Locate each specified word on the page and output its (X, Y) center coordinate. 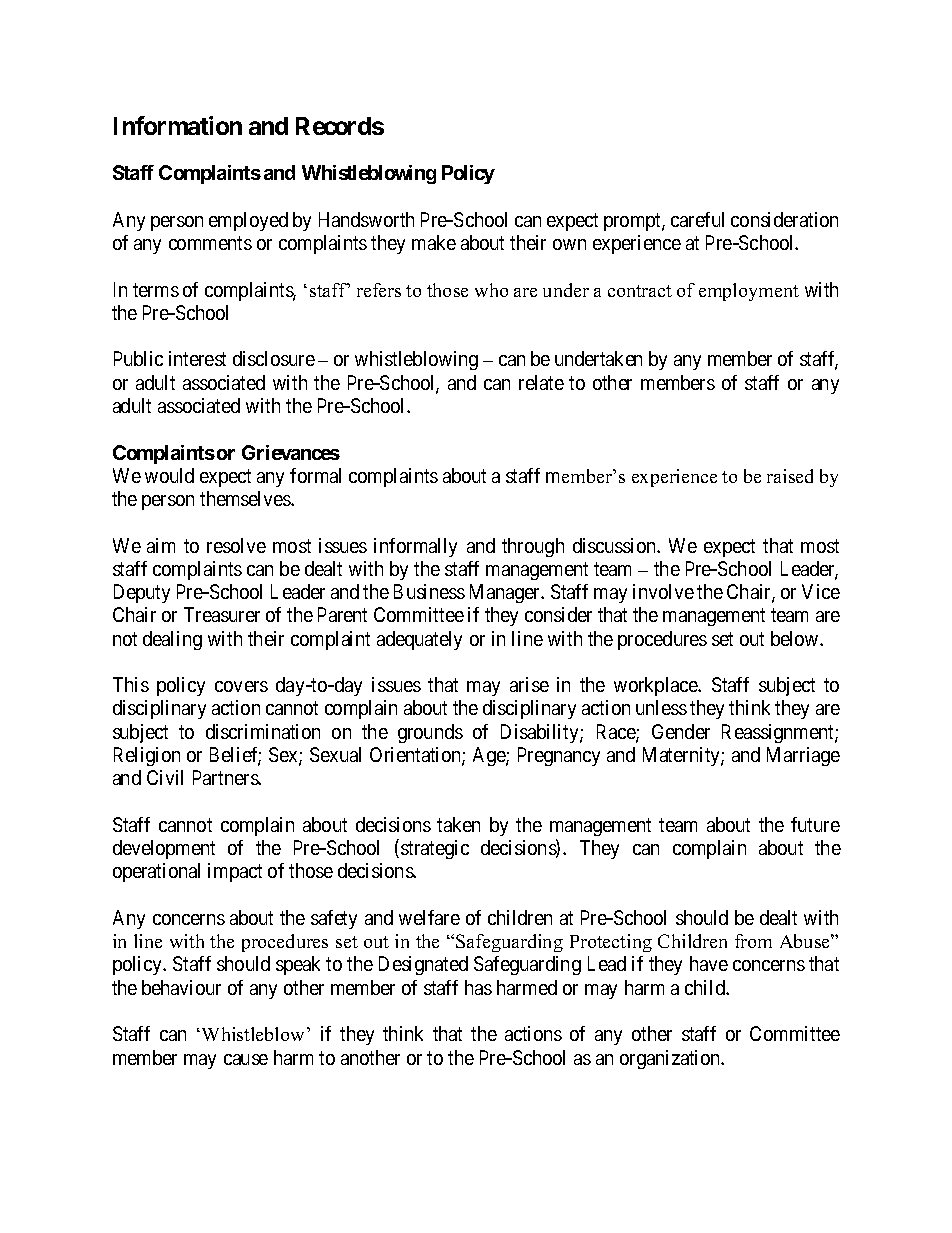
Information (178, 125)
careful (697, 219)
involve (663, 591)
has (478, 987)
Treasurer (222, 614)
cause (246, 1059)
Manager (506, 593)
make (434, 242)
